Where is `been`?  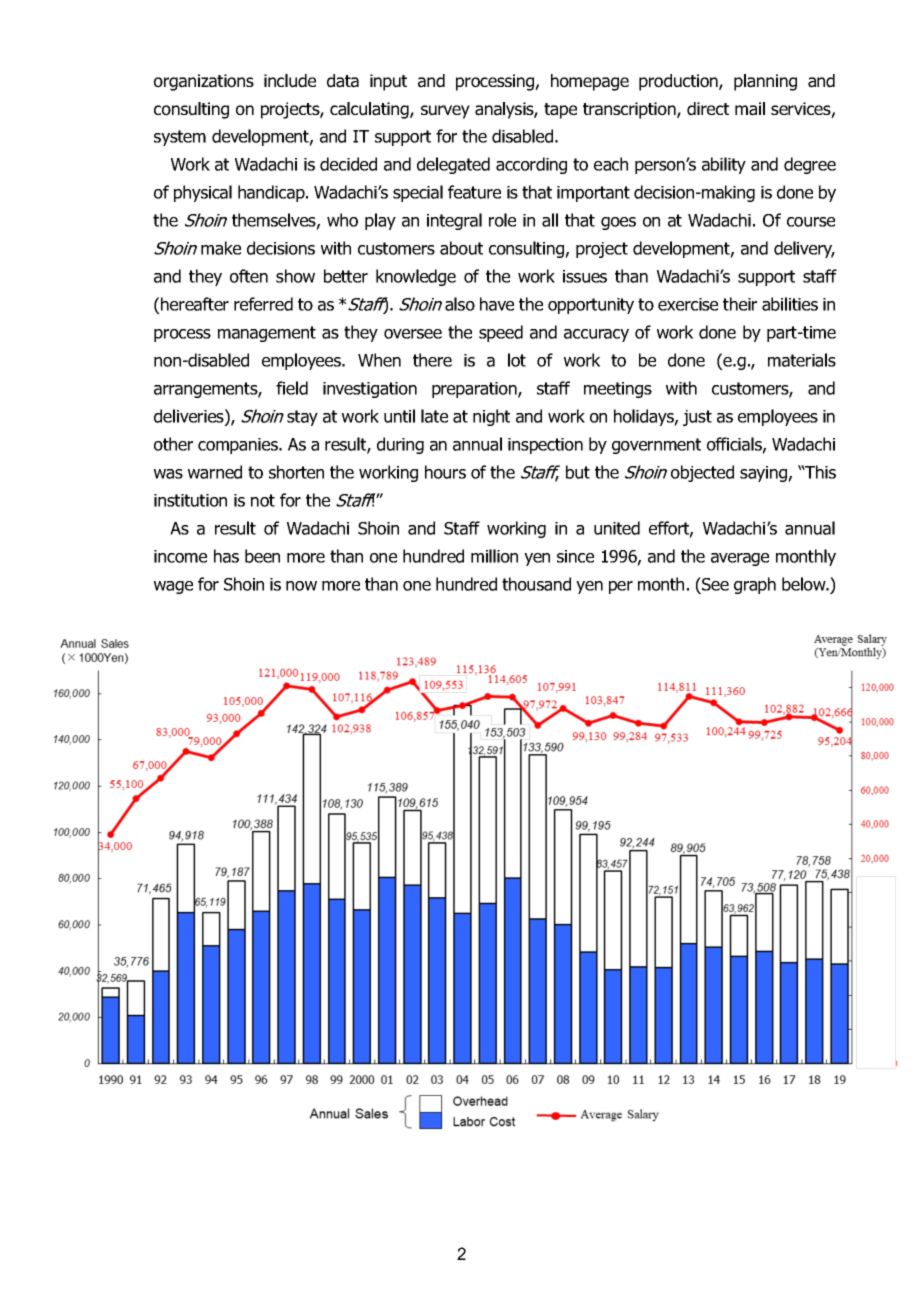 been is located at coordinates (262, 556).
